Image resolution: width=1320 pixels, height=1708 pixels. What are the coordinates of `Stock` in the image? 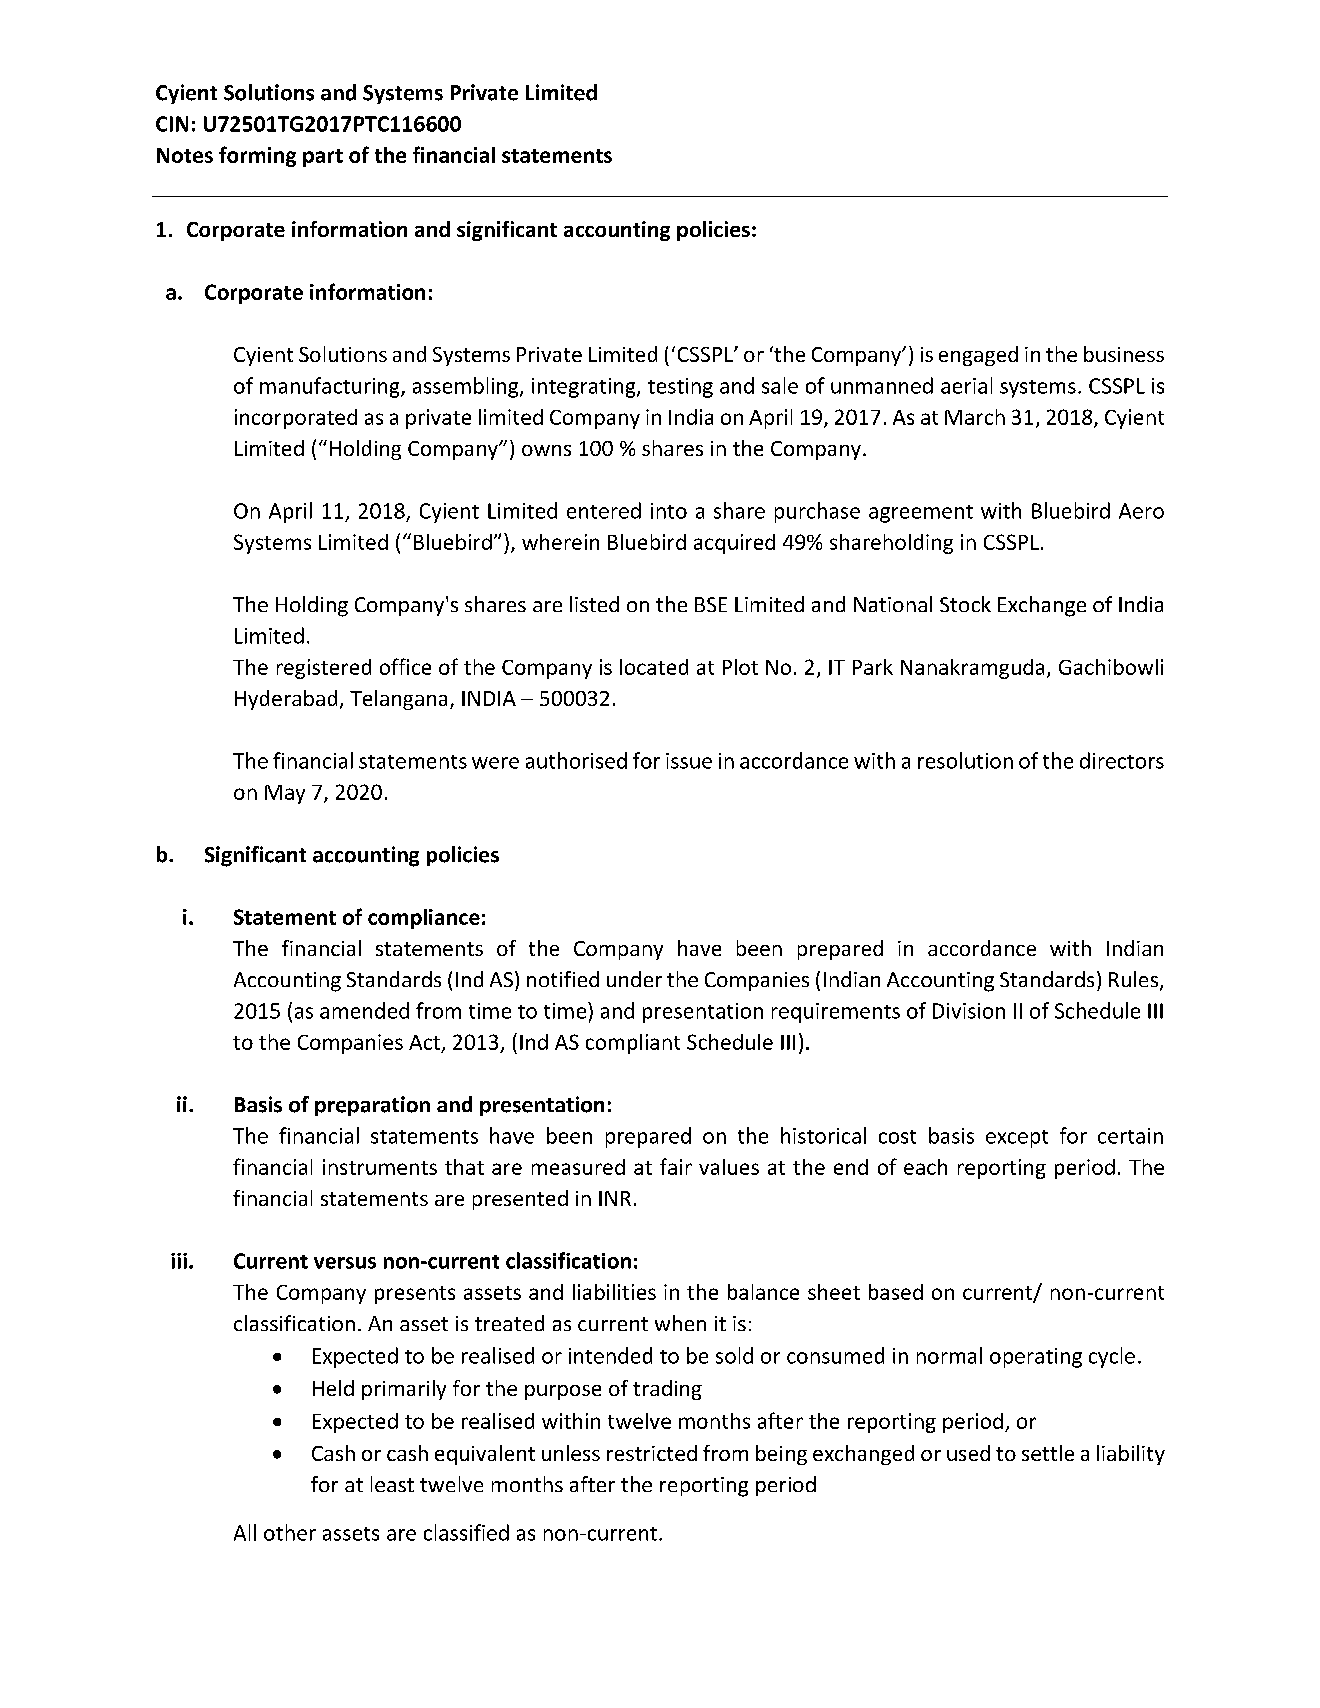 It's located at (965, 604).
